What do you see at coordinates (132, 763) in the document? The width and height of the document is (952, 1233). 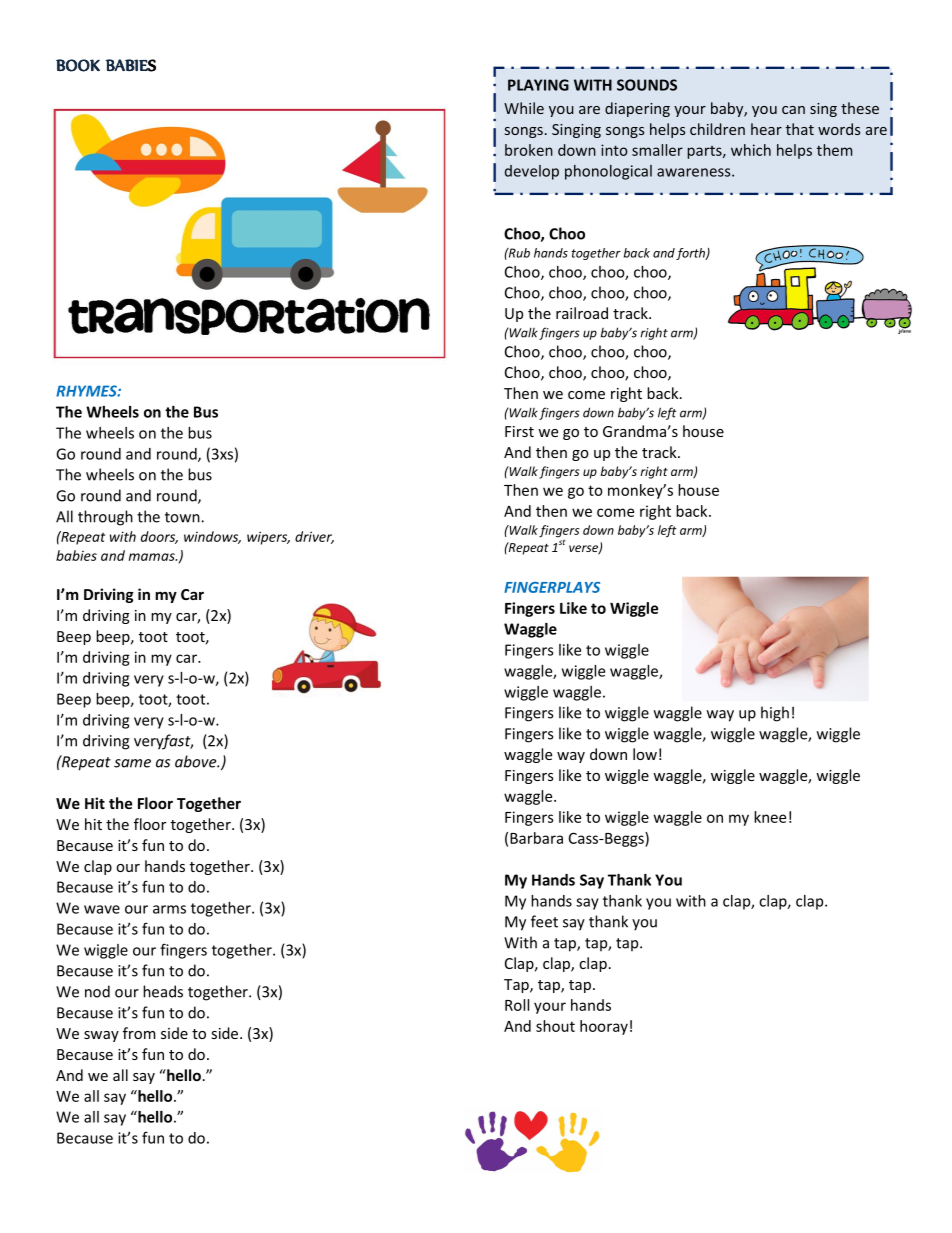 I see `same` at bounding box center [132, 763].
